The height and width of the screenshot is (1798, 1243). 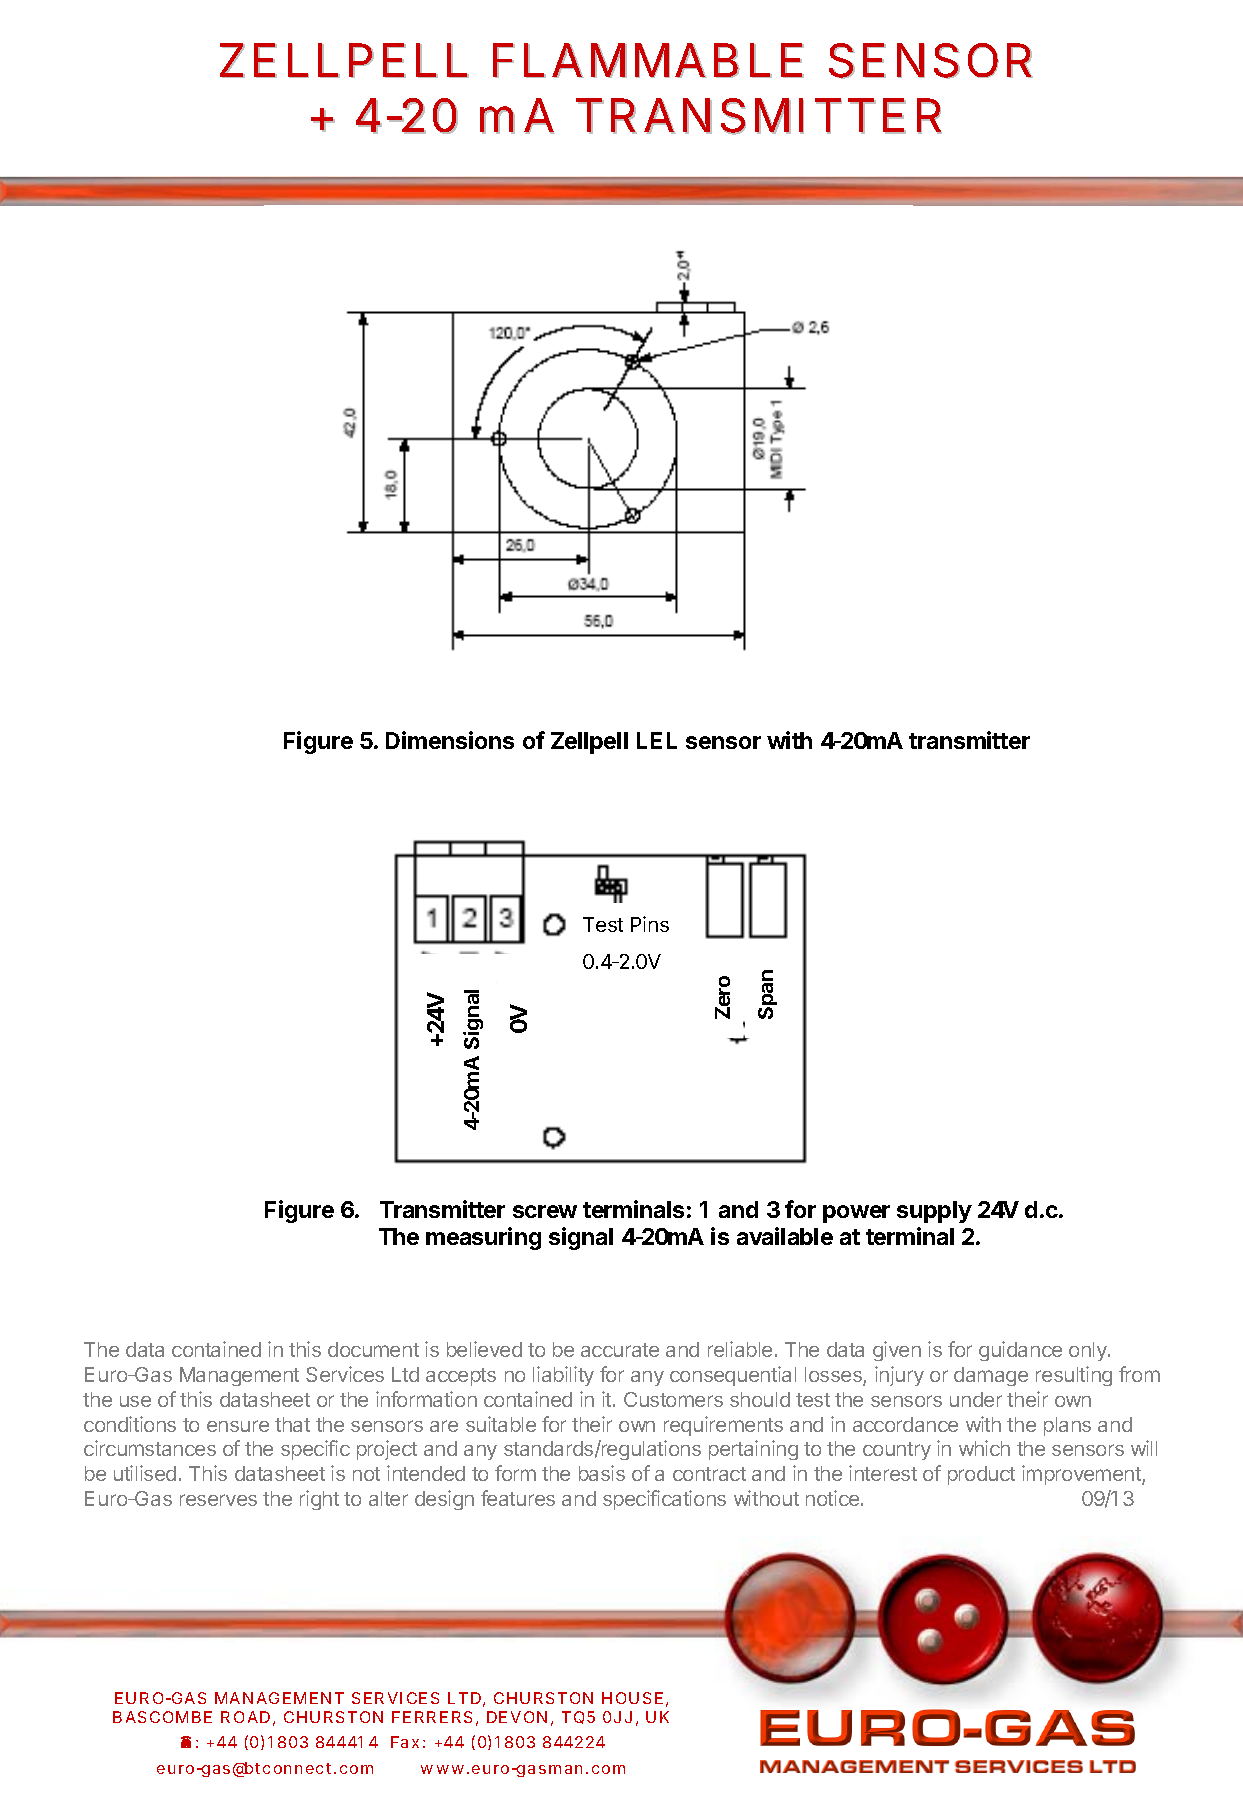 I want to click on measuring, so click(x=483, y=1238).
